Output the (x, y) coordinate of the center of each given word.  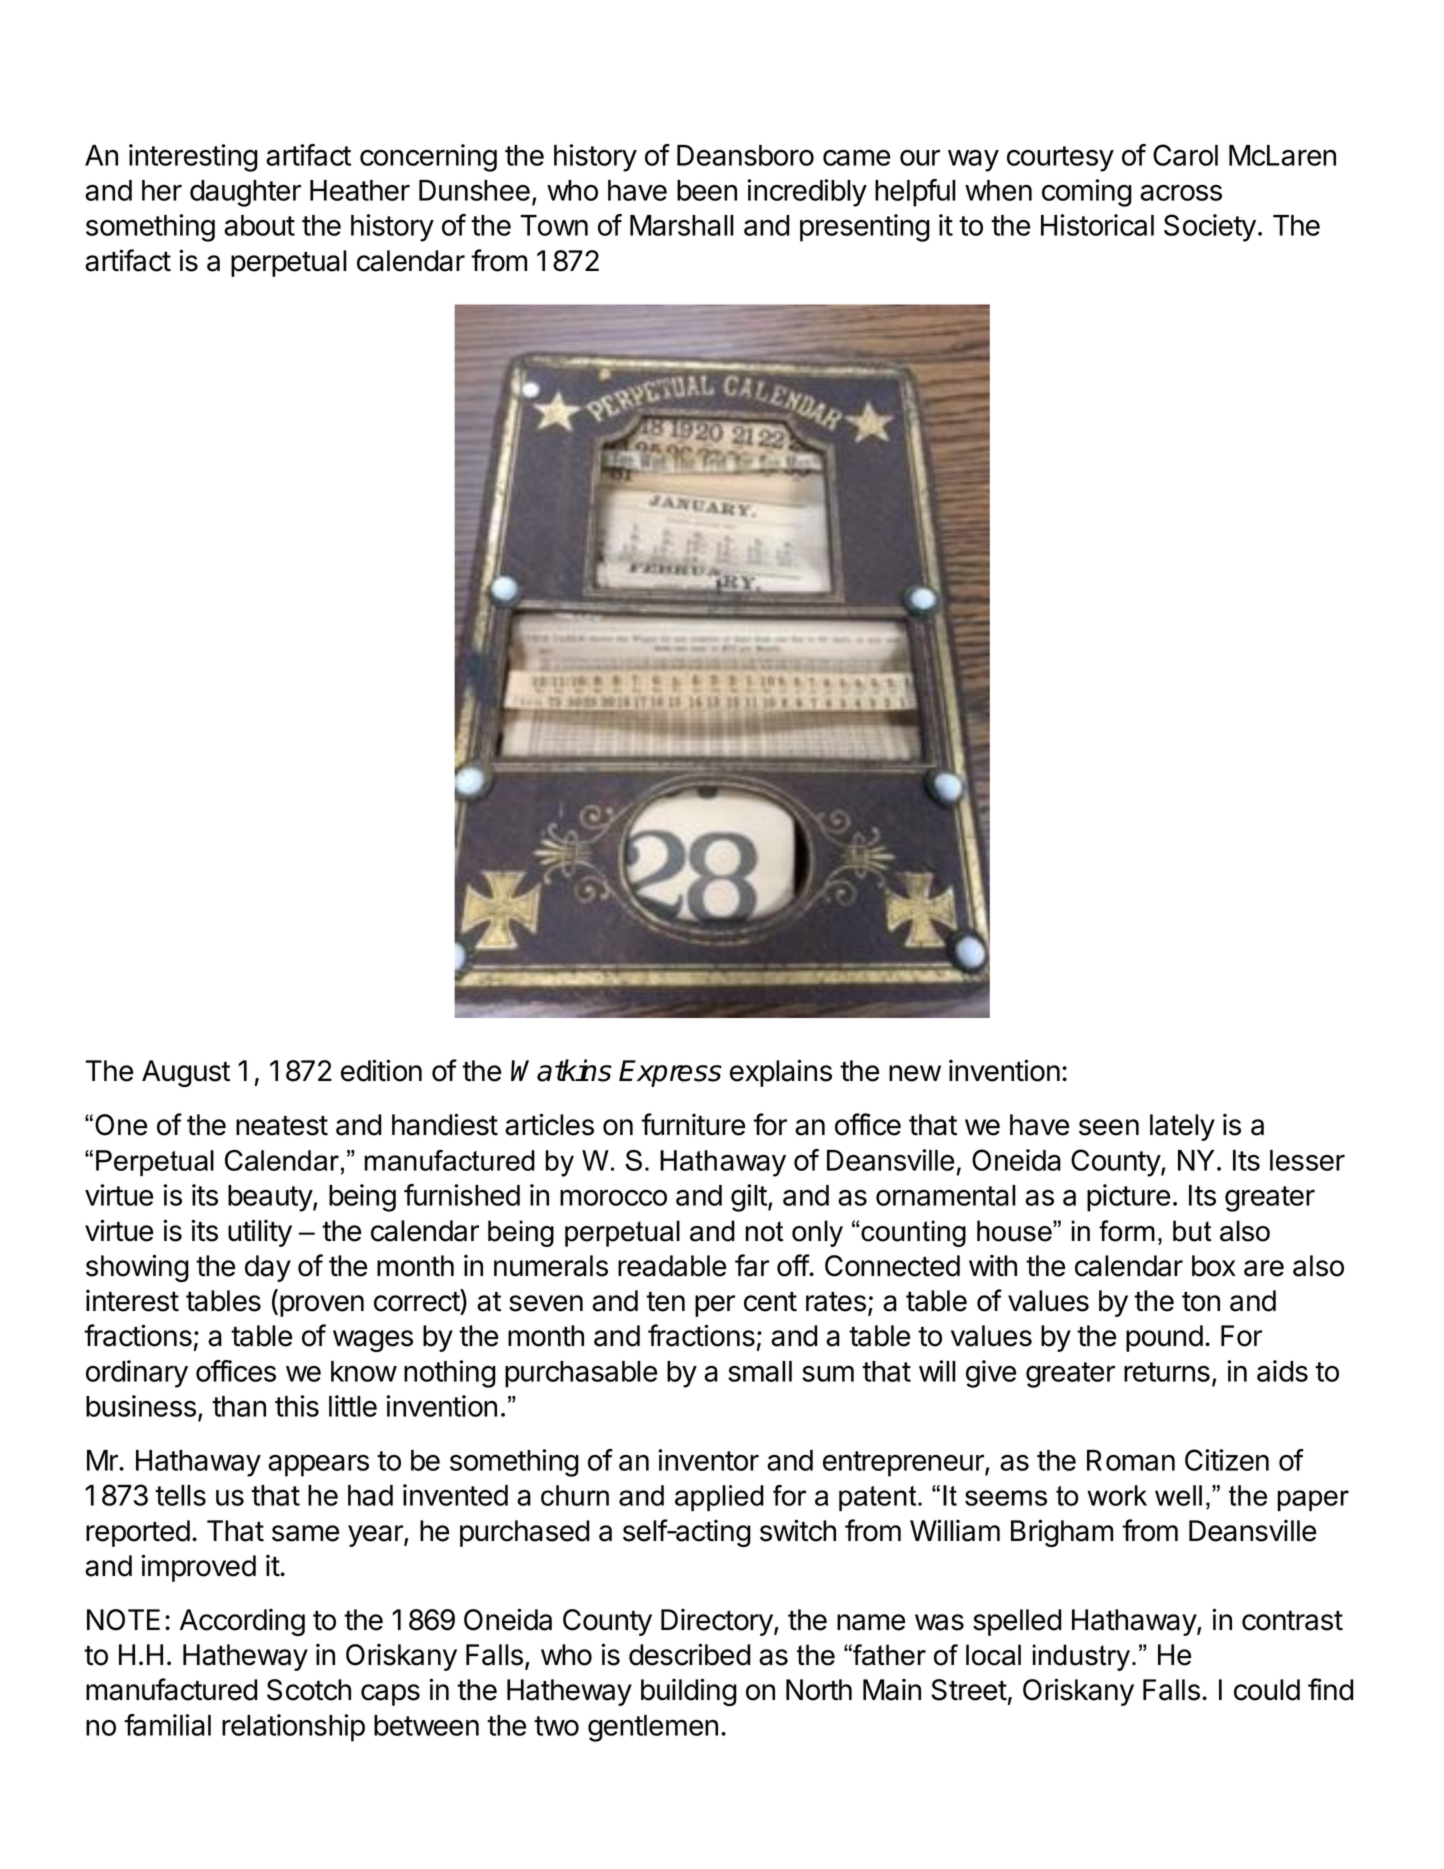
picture (1128, 1198)
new (915, 1073)
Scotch (309, 1690)
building (689, 1692)
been (707, 190)
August (186, 1073)
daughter (245, 193)
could (1267, 1690)
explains (781, 1073)
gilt (750, 1198)
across (1181, 192)
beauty (271, 1198)
